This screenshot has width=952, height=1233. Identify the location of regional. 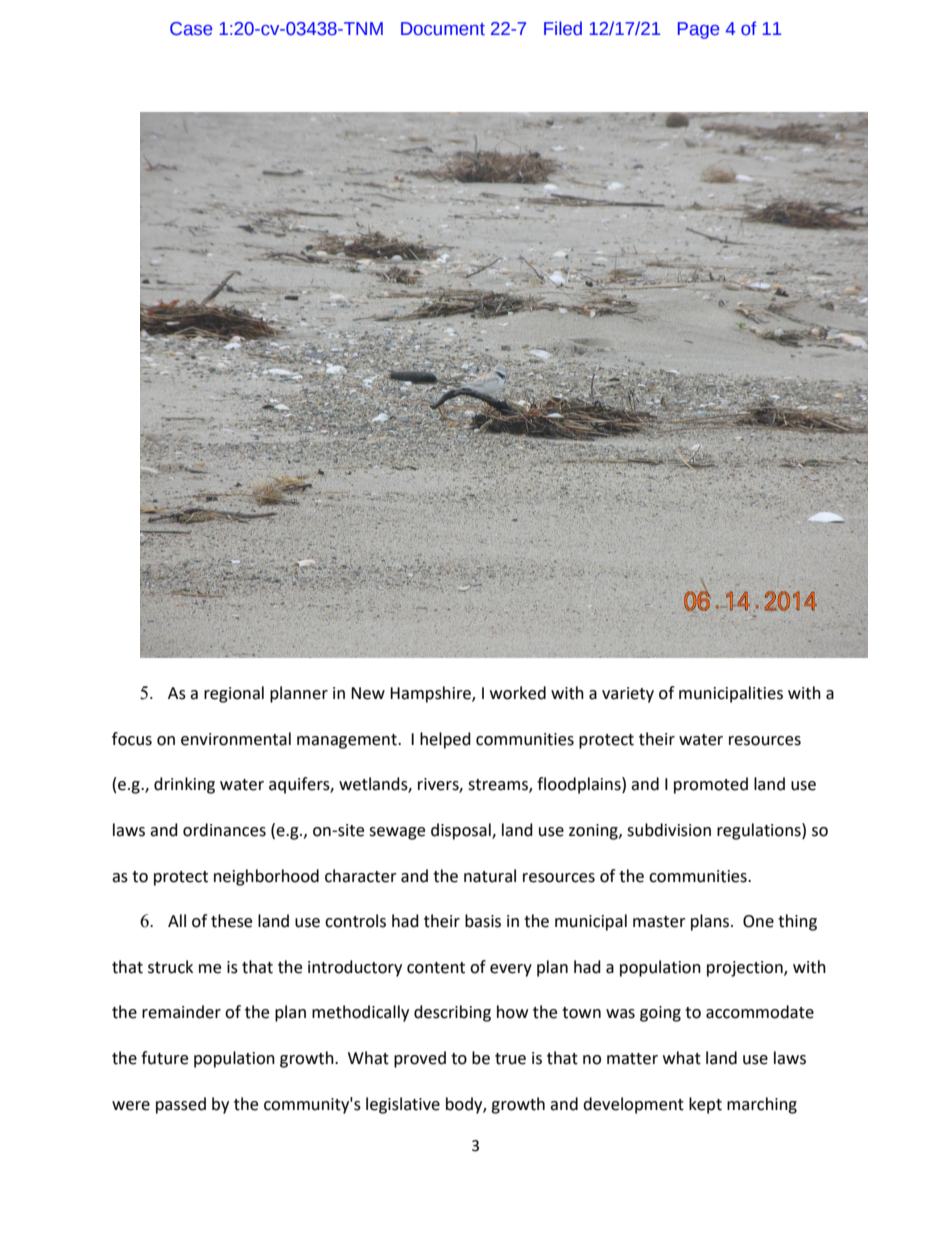
(234, 694).
